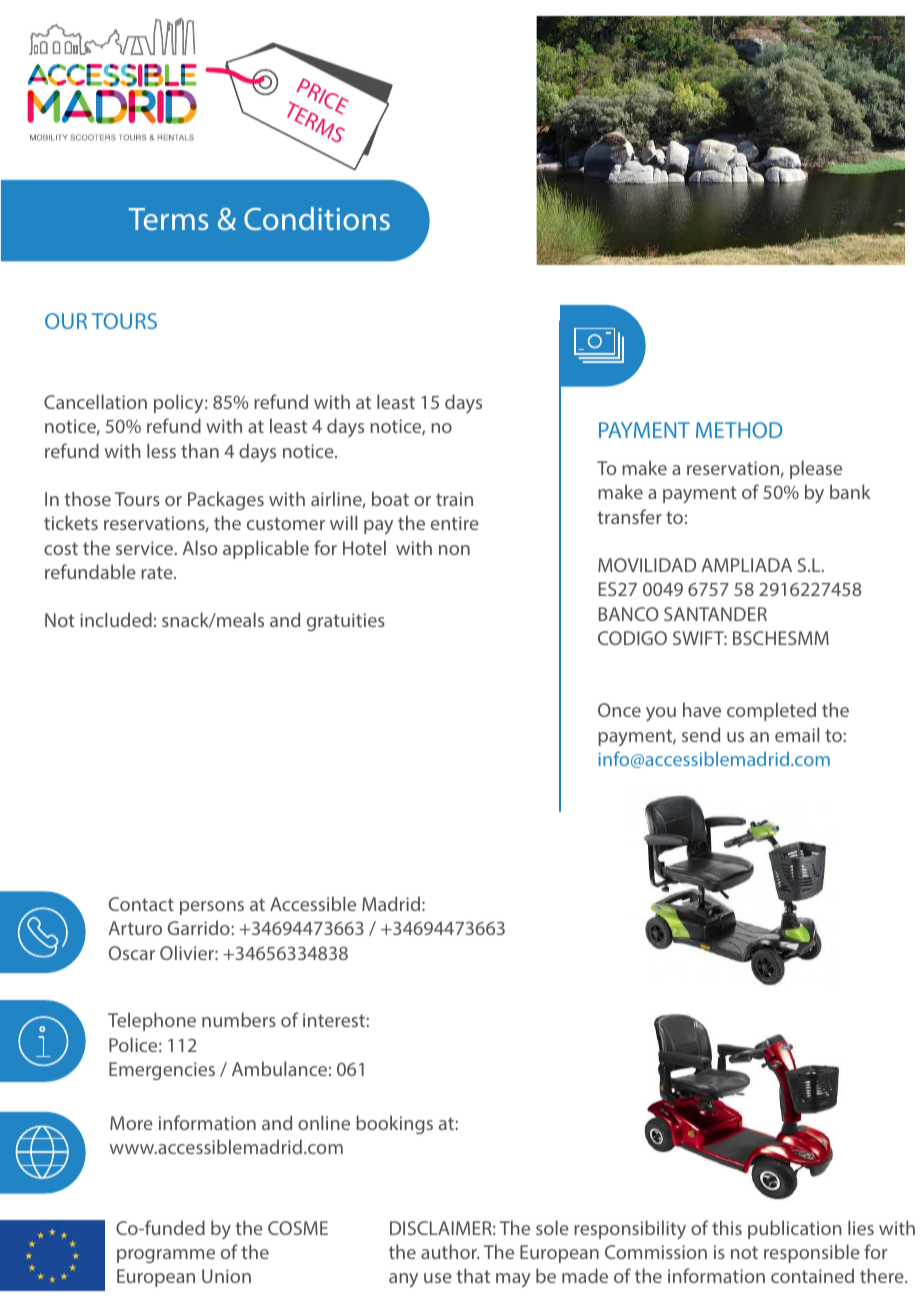 This document has height=1308, width=924. What do you see at coordinates (455, 523) in the document?
I see `entire` at bounding box center [455, 523].
